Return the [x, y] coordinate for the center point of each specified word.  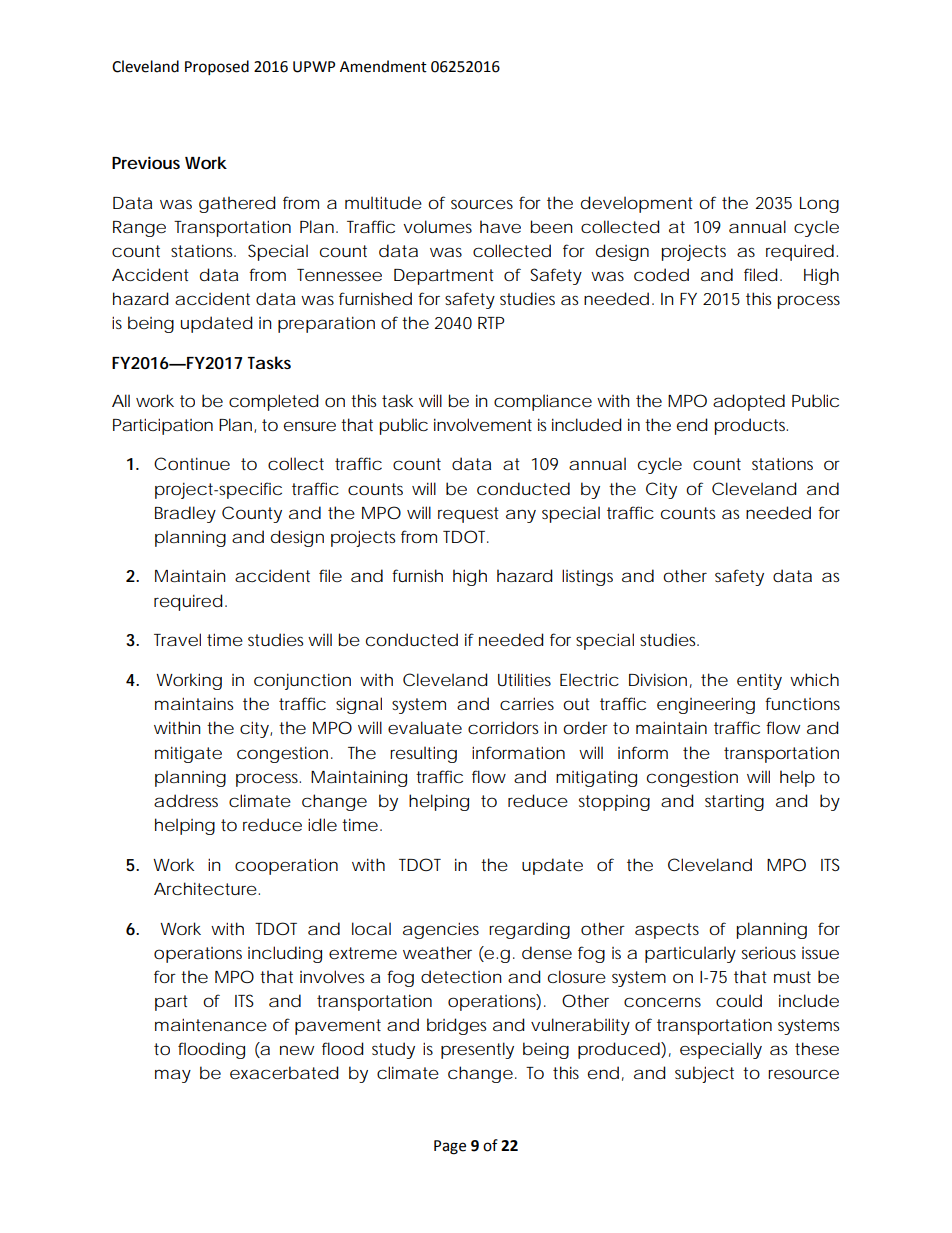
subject [704, 1074]
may [173, 1076]
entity [759, 681]
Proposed [217, 67]
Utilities [524, 679]
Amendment [383, 66]
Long [819, 205]
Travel [177, 639]
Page [450, 1147]
